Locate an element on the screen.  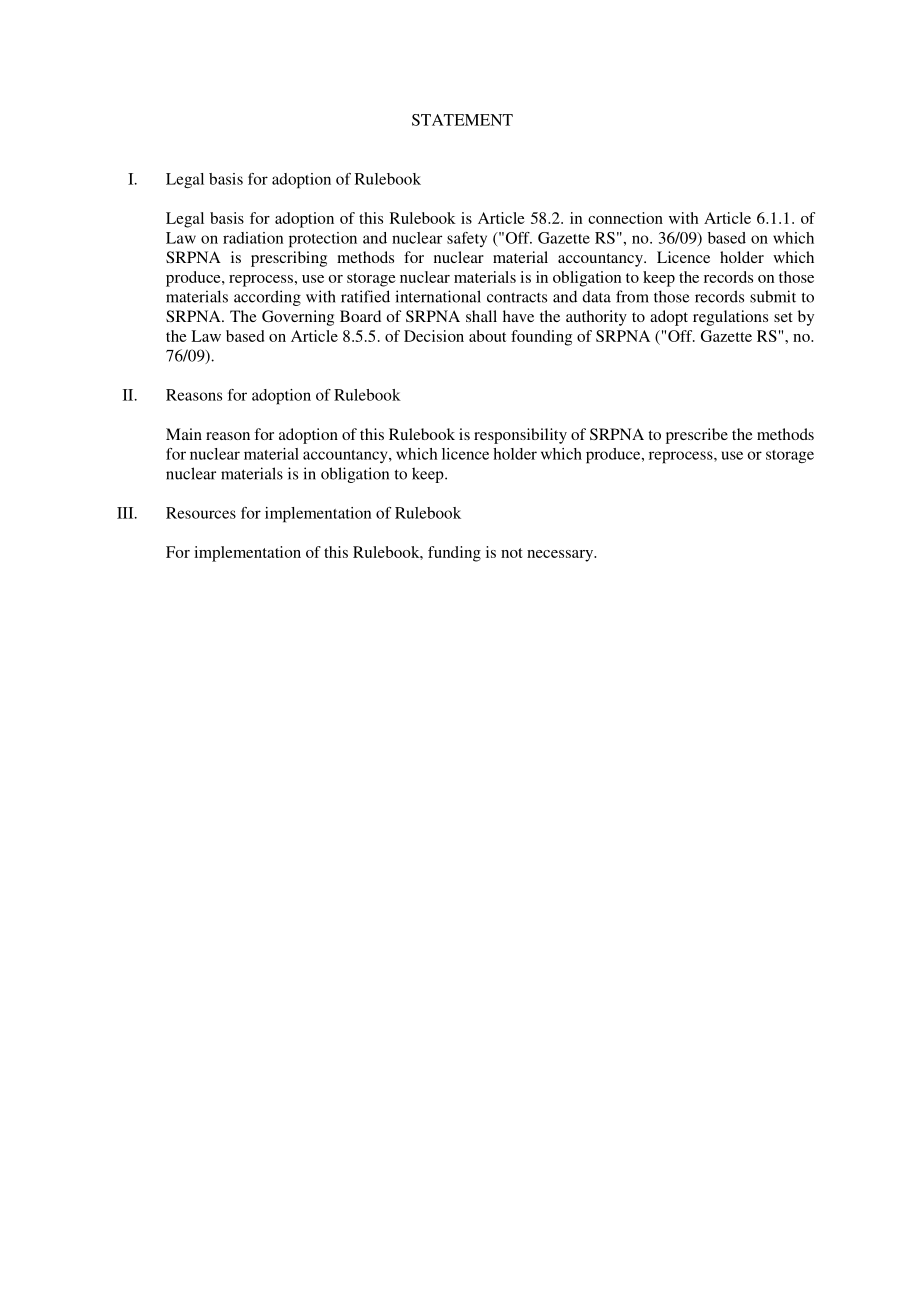
regulations is located at coordinates (730, 318).
